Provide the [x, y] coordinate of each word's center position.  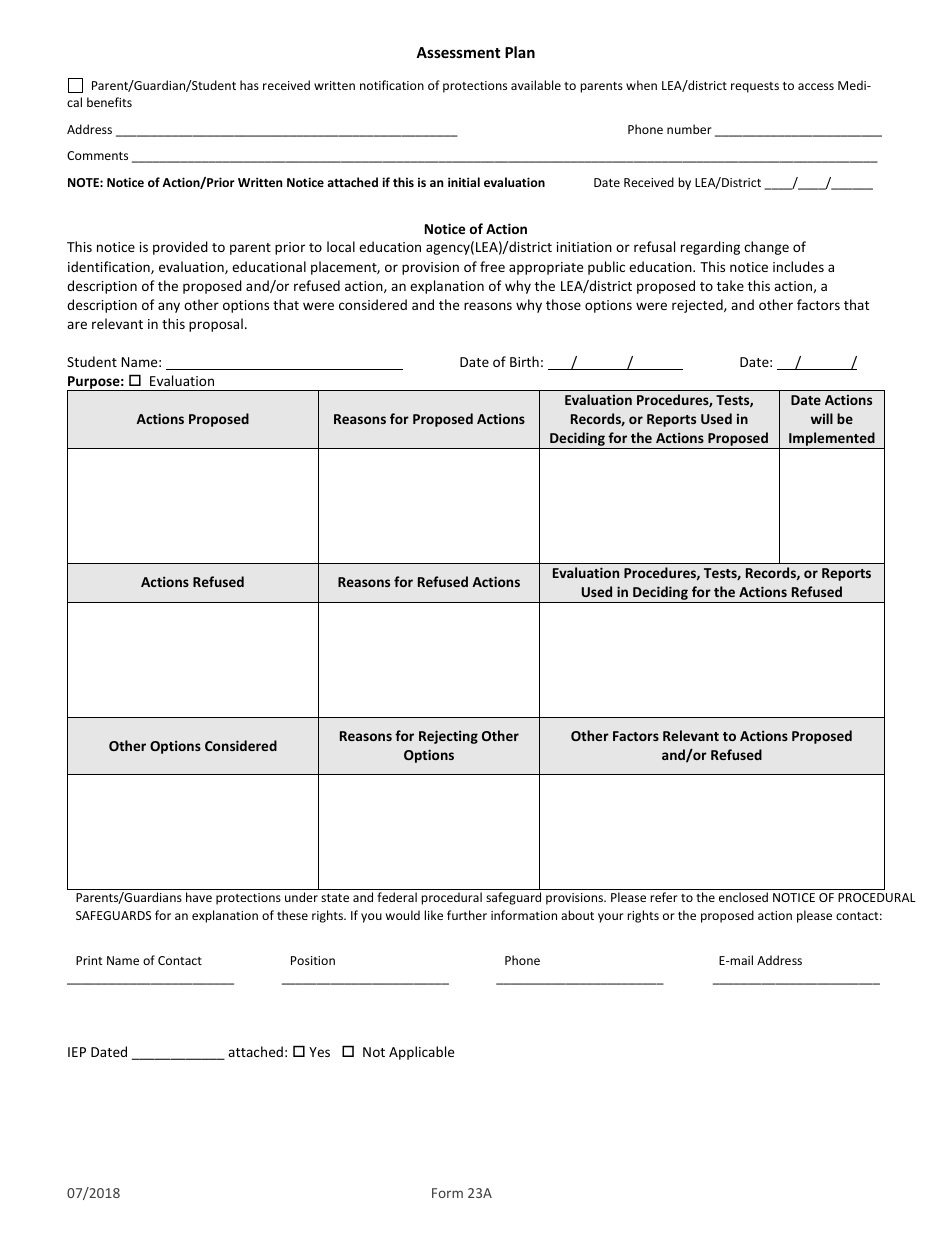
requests [755, 87]
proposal [216, 325]
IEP [77, 1052]
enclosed [743, 897]
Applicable [421, 1053]
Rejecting [448, 737]
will [822, 418]
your [611, 918]
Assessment [458, 52]
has [249, 85]
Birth [524, 361]
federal [397, 897]
